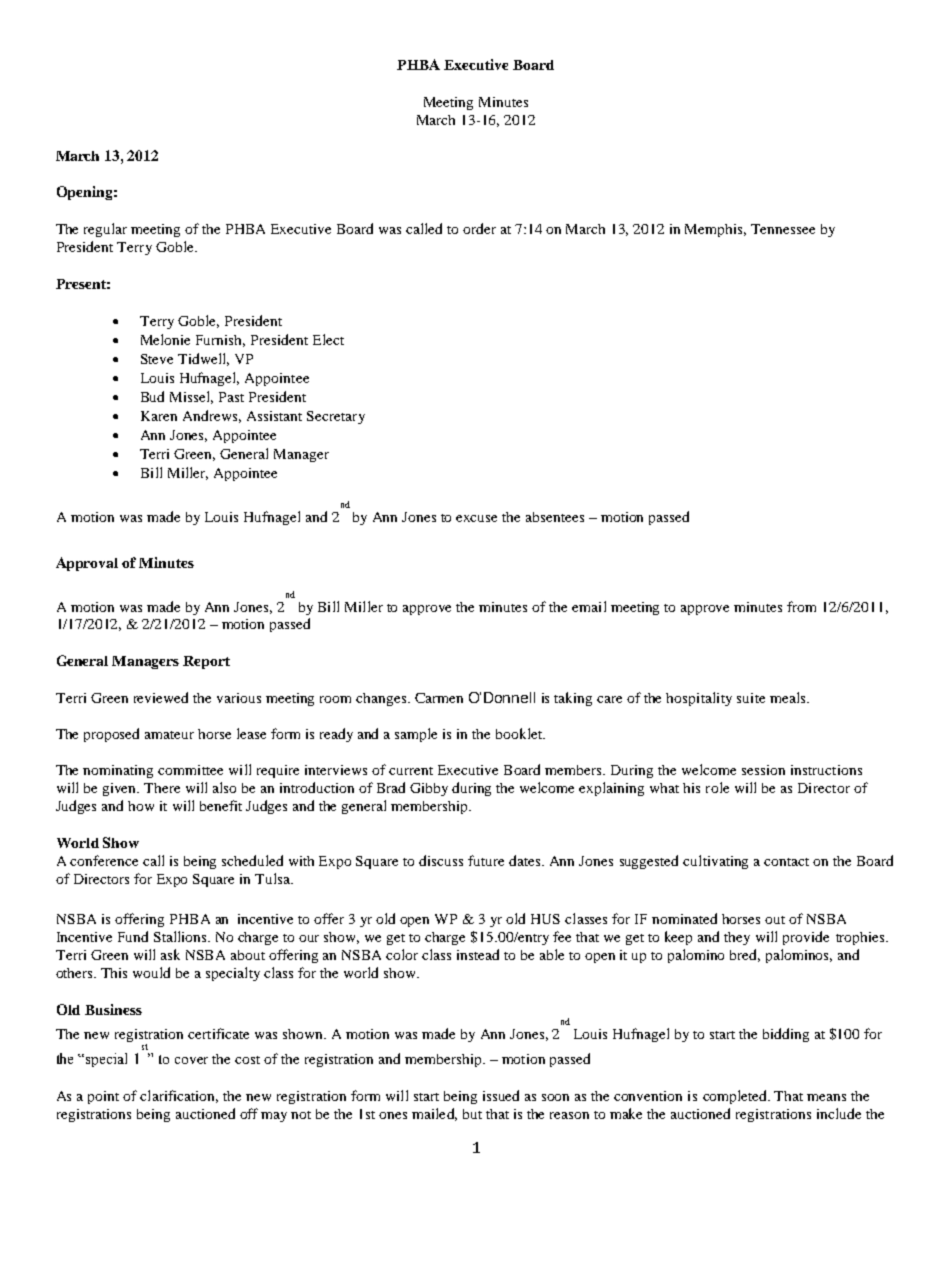  I want to click on Carmen, so click(439, 698).
